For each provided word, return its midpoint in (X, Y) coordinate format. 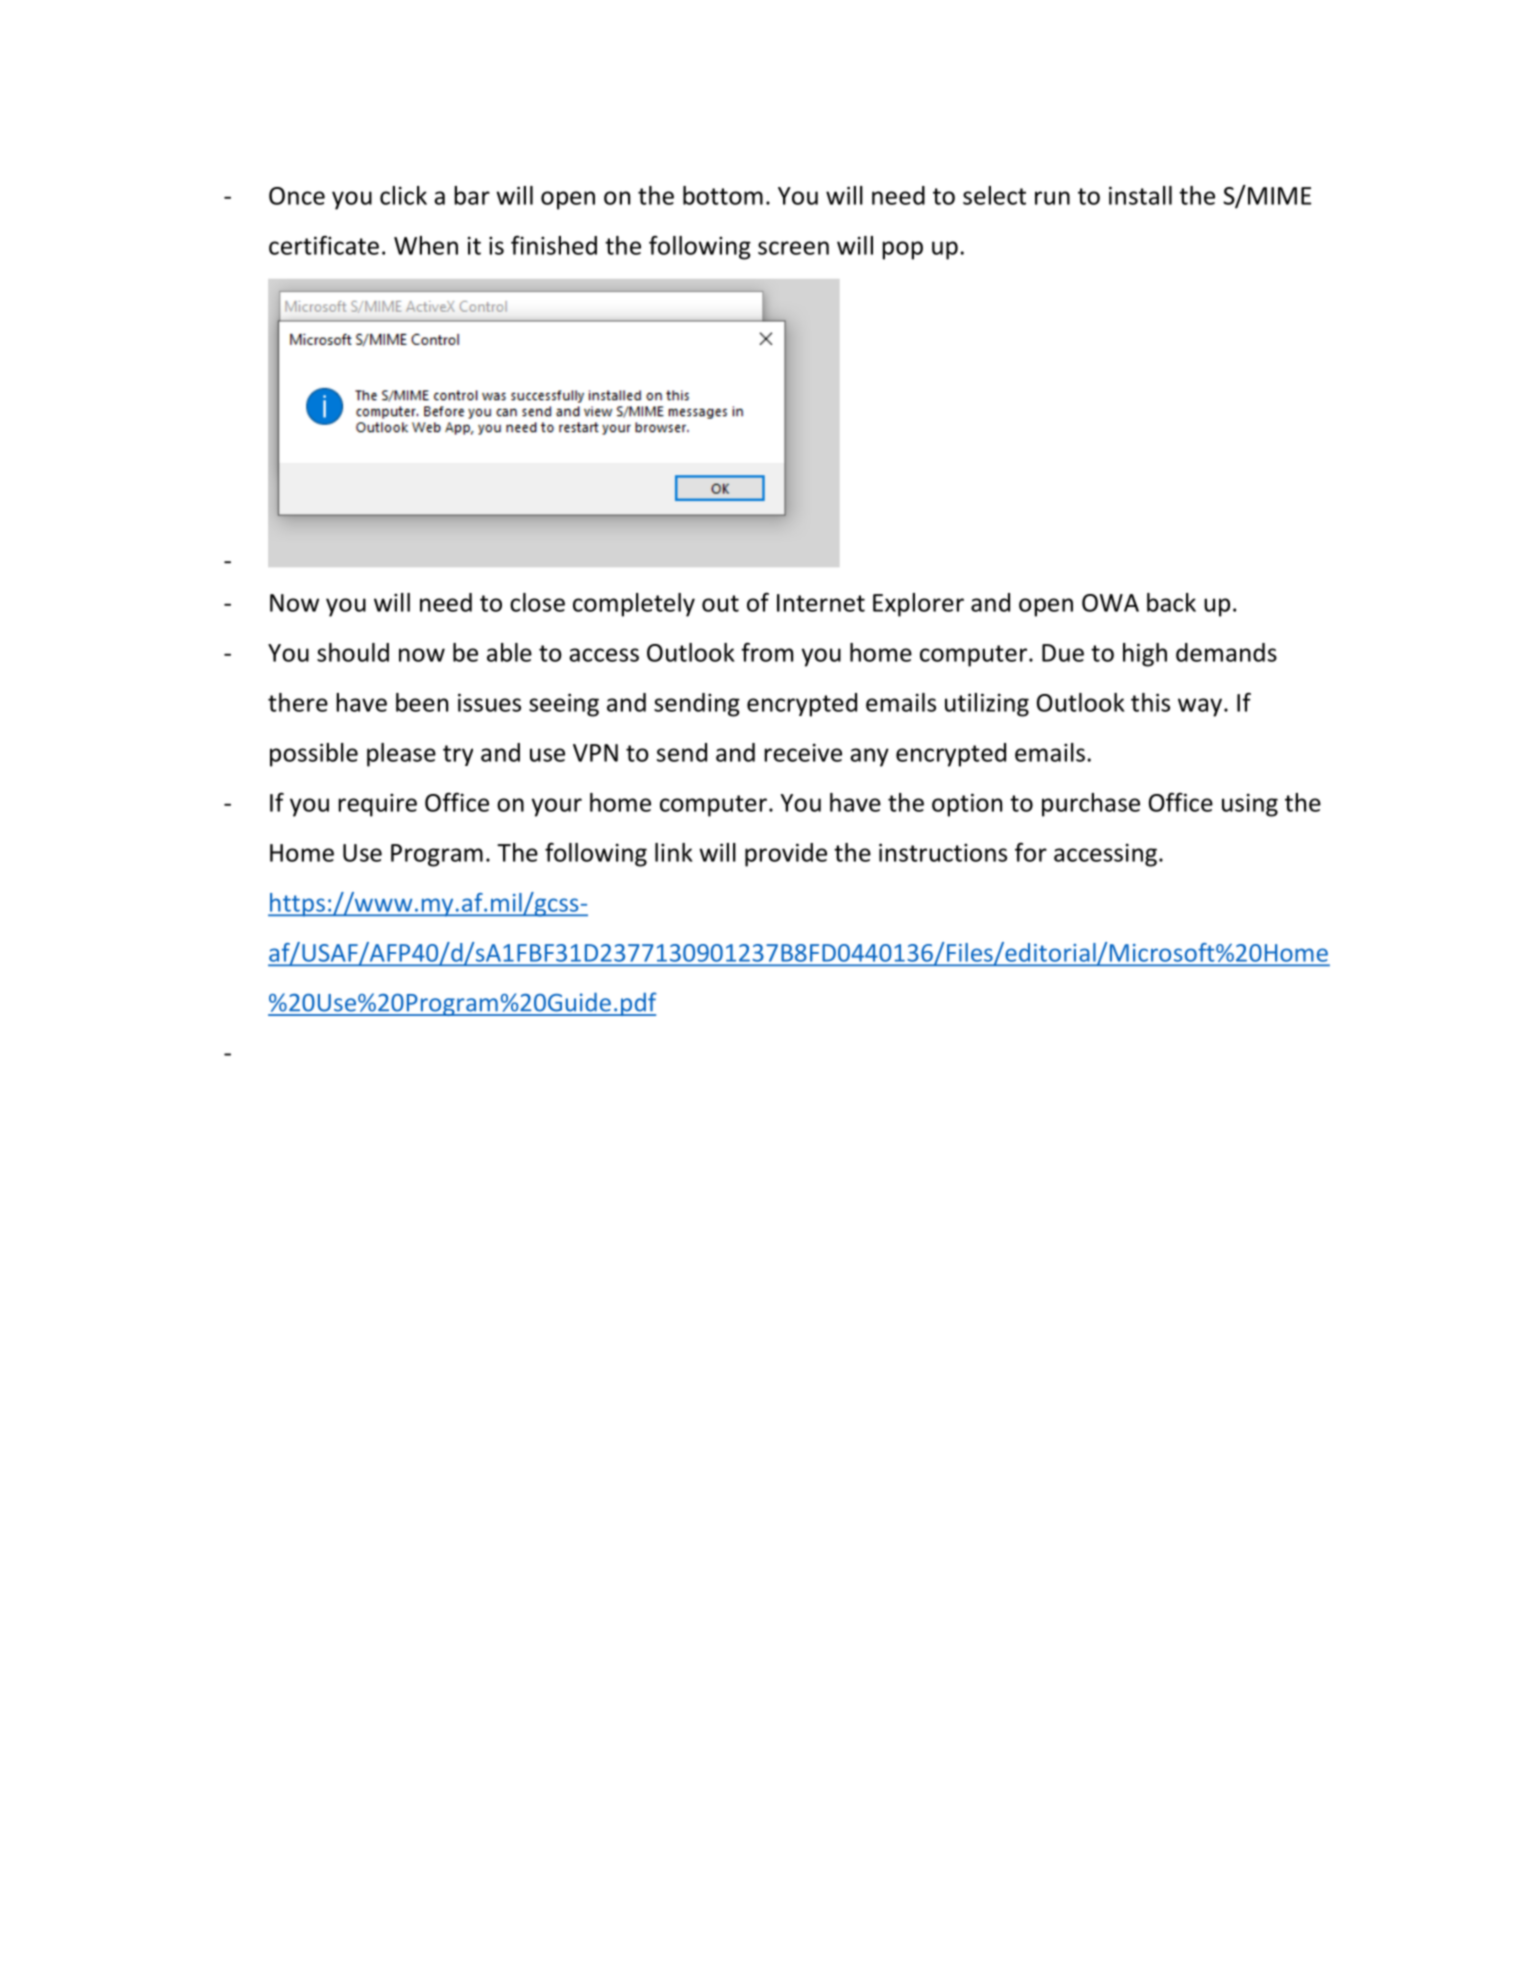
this (1150, 702)
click (403, 195)
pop (902, 250)
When (426, 245)
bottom (723, 195)
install (1140, 195)
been (422, 702)
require (377, 805)
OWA (1110, 603)
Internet (821, 603)
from (767, 652)
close (537, 602)
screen (793, 248)
